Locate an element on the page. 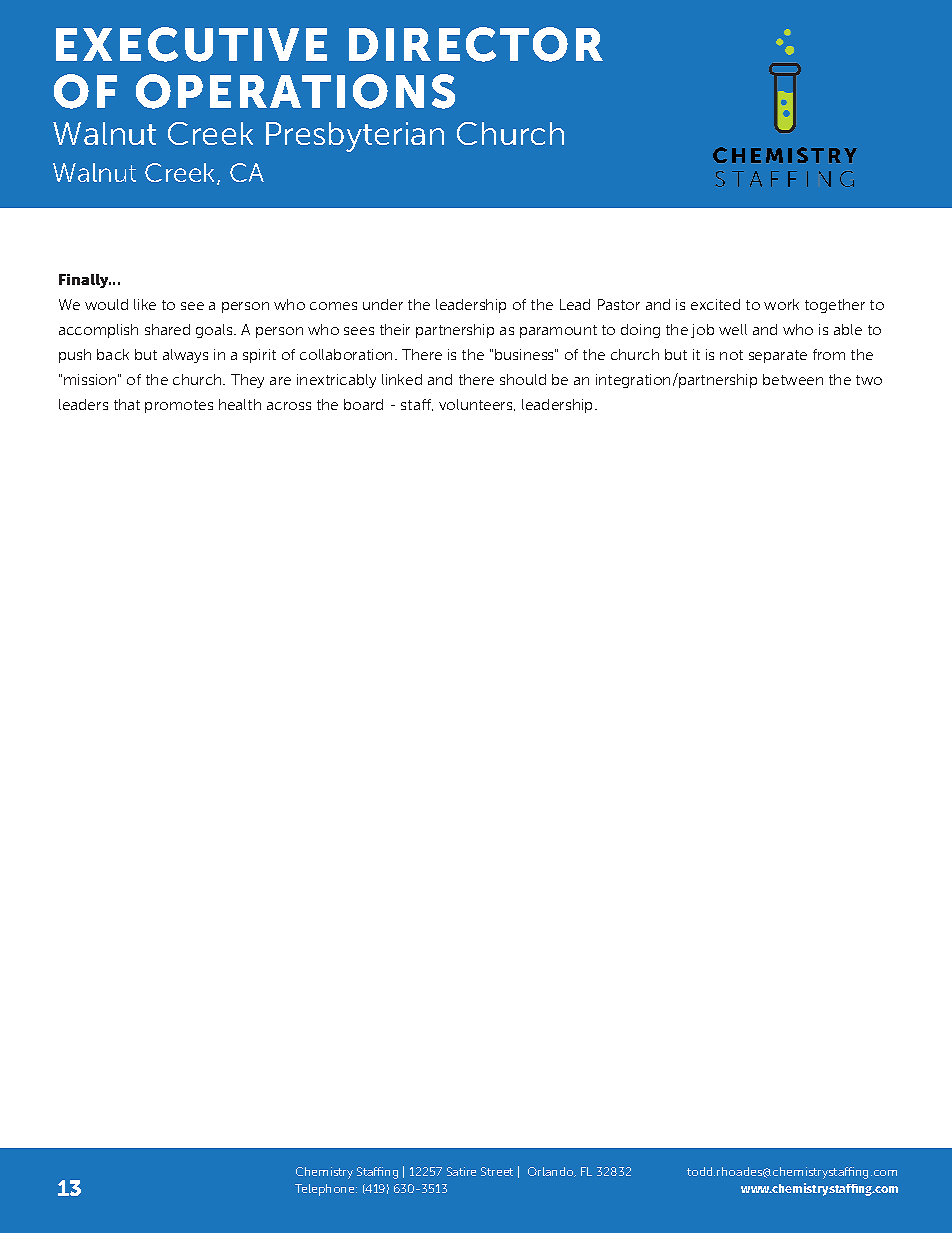  between is located at coordinates (793, 379).
